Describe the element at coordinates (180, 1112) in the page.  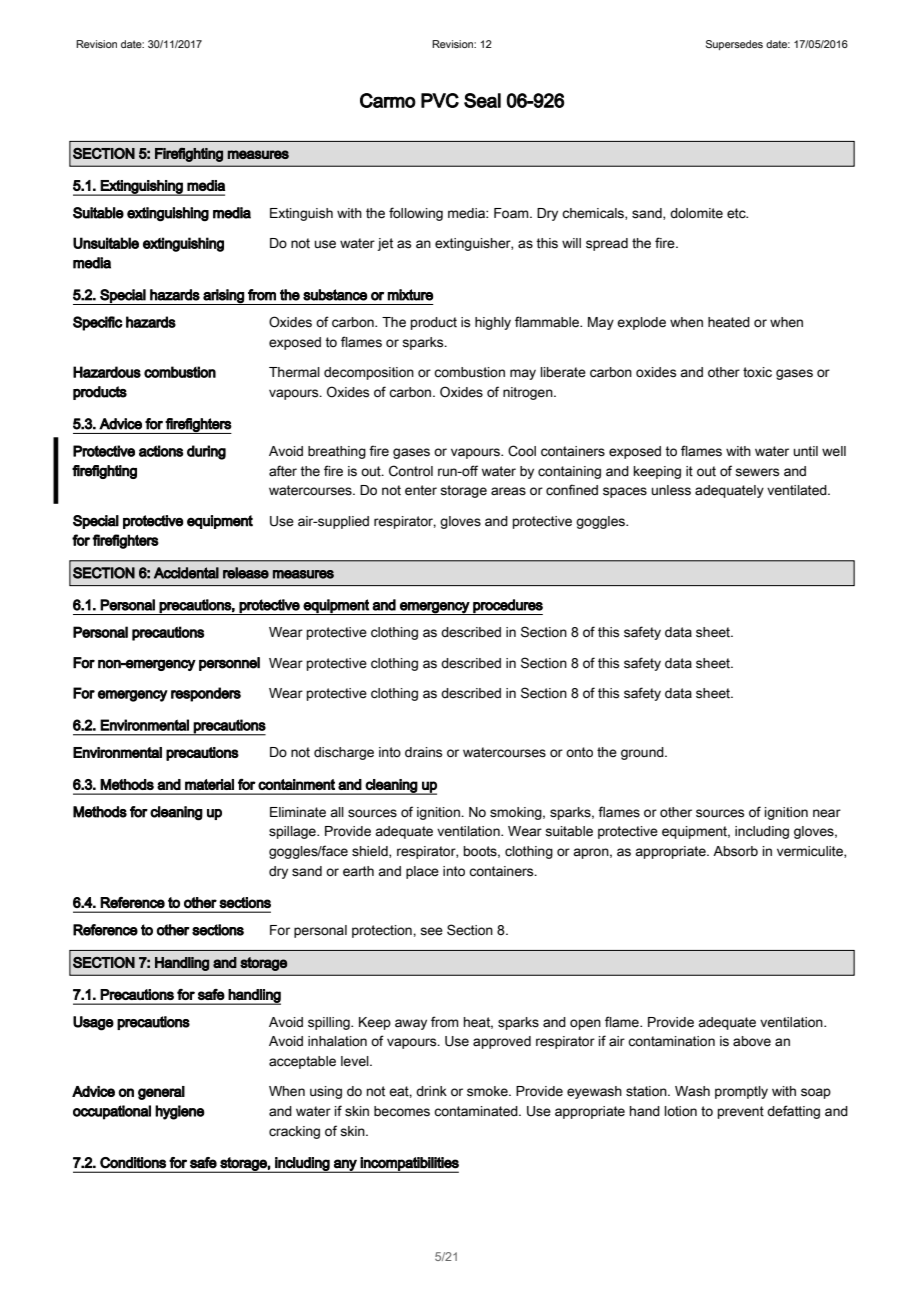
I see `hygiene` at that location.
